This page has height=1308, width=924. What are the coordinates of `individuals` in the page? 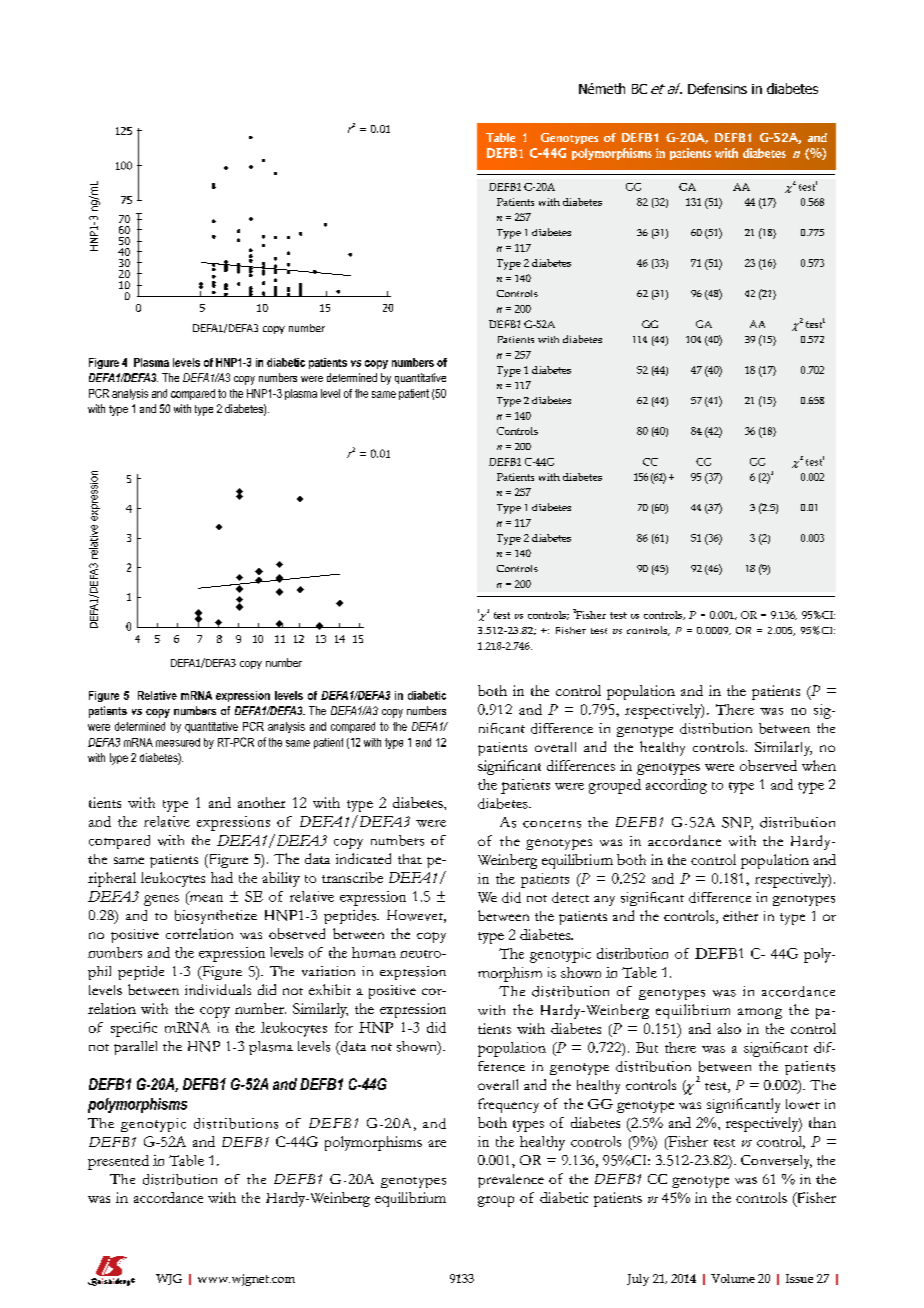 It's located at (218, 989).
